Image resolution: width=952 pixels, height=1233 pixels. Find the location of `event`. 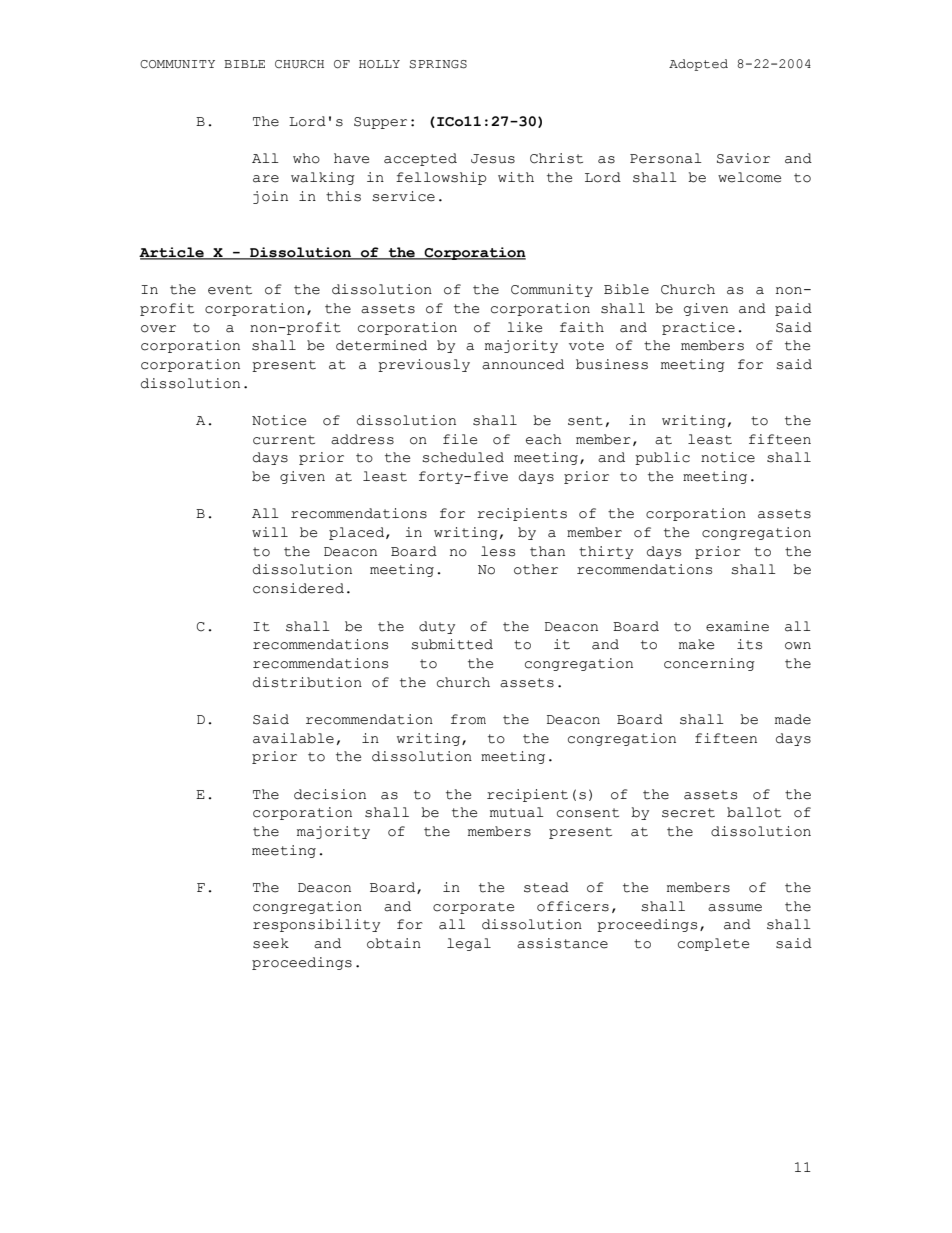

event is located at coordinates (230, 290).
